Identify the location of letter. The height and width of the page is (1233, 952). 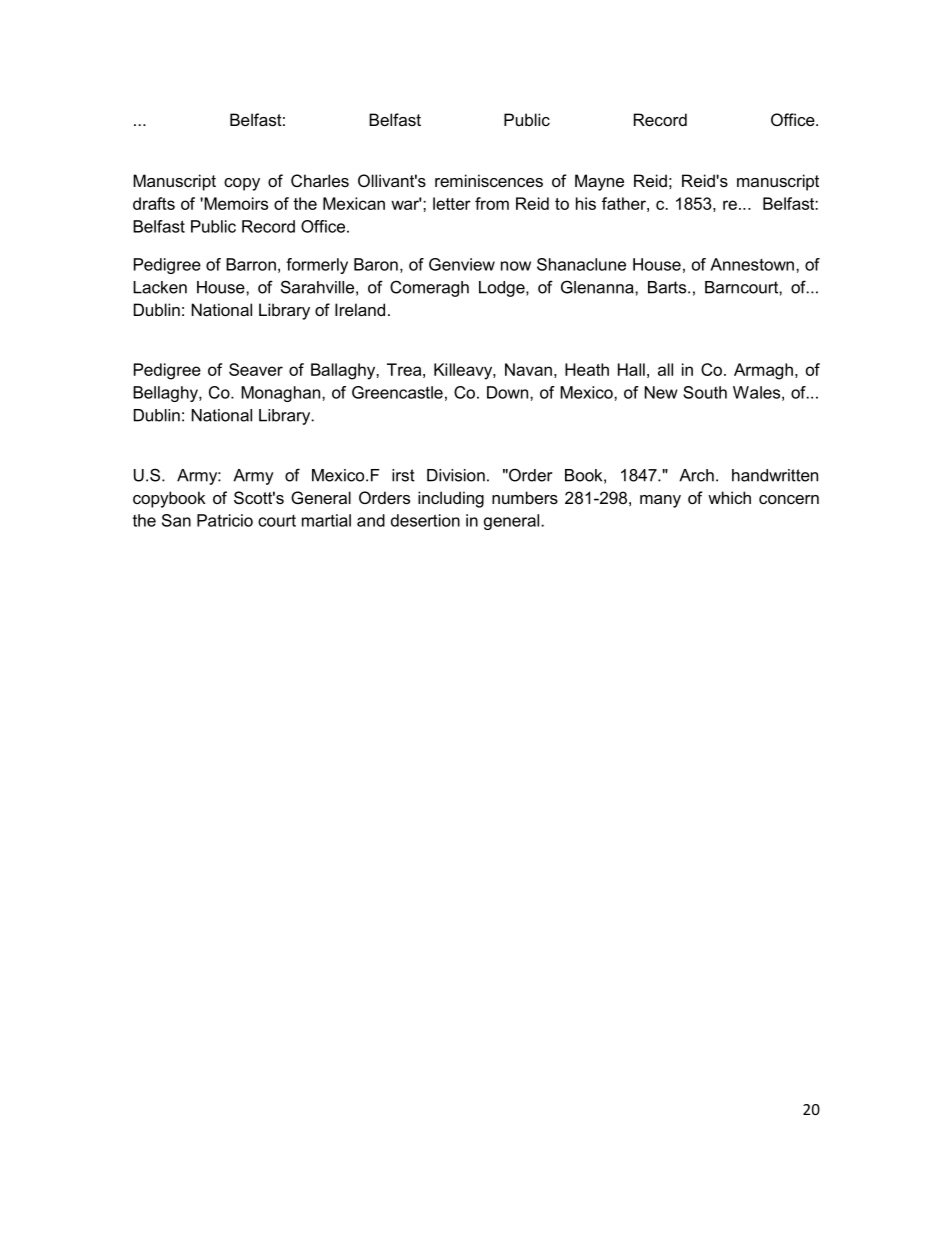
(452, 203).
